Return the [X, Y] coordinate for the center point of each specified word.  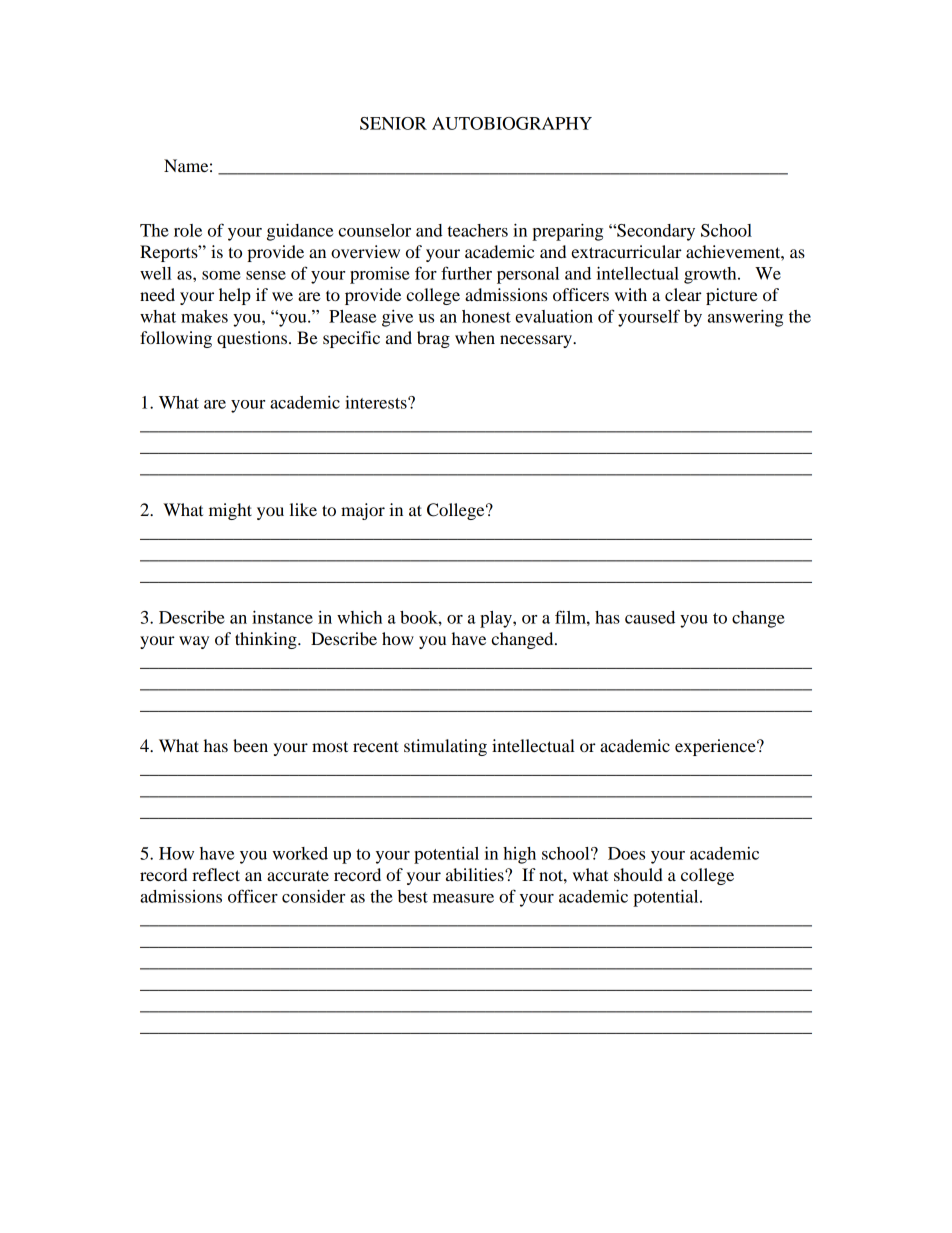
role [188, 230]
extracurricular [626, 251]
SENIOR [393, 123]
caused [650, 617]
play [497, 619]
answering [745, 318]
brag [433, 339]
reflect [216, 874]
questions [253, 339]
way [194, 642]
